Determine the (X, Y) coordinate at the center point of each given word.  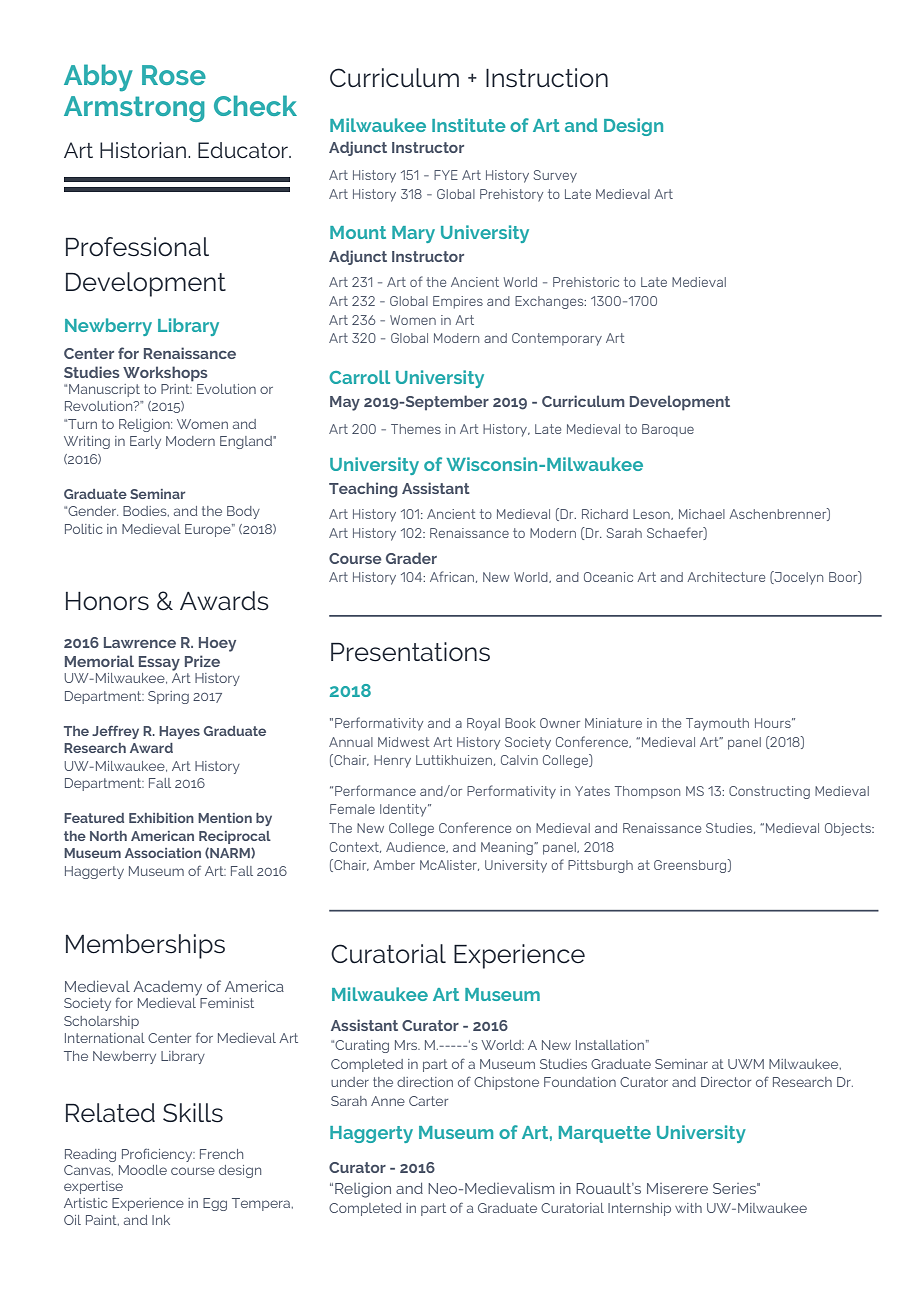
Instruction (547, 78)
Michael (702, 514)
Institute (469, 125)
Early (145, 442)
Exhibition (161, 818)
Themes (416, 429)
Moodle (143, 1170)
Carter (428, 1101)
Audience (416, 847)
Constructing (769, 792)
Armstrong (134, 109)
